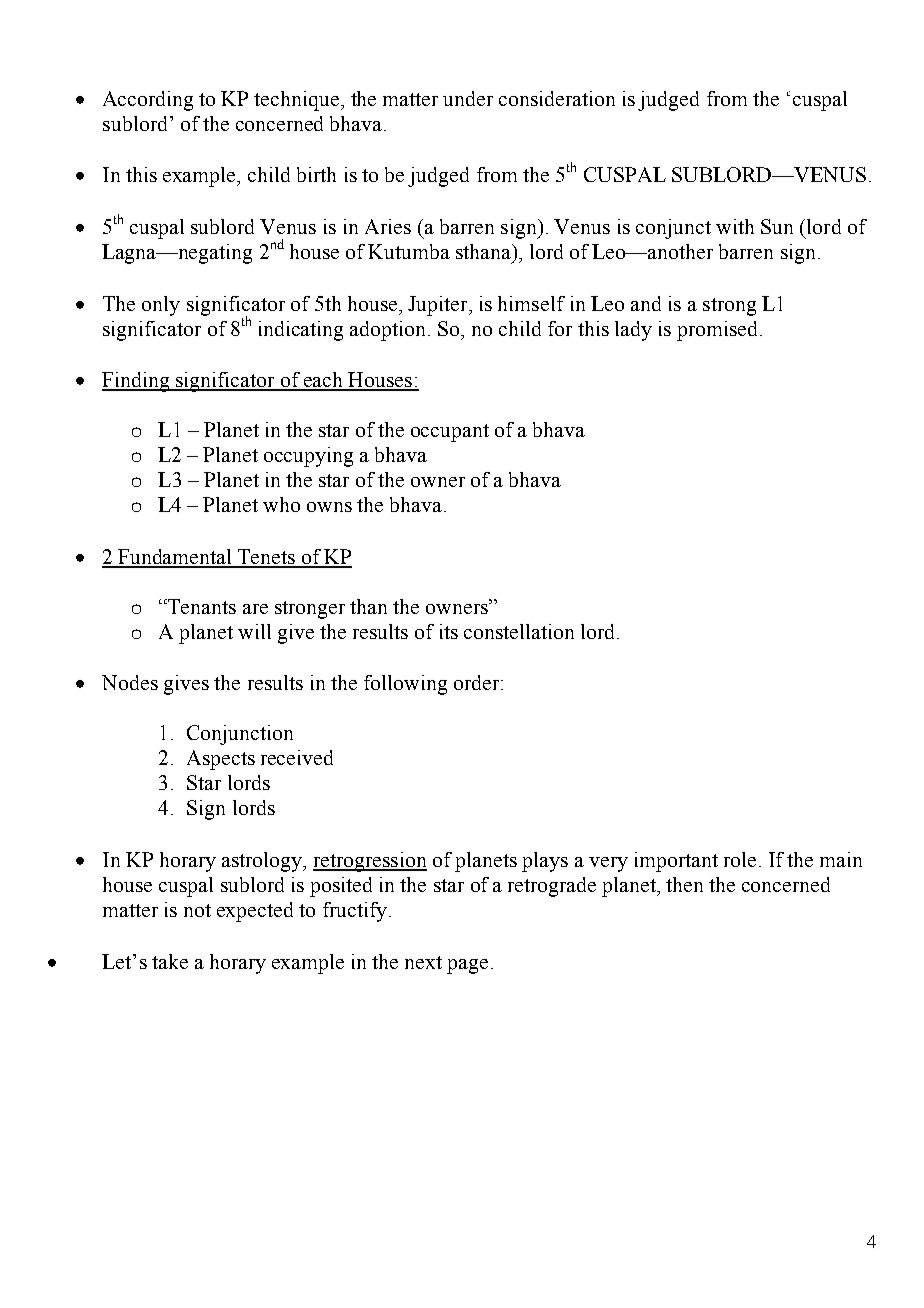 The width and height of the screenshot is (924, 1308). What do you see at coordinates (467, 966) in the screenshot?
I see `page` at bounding box center [467, 966].
